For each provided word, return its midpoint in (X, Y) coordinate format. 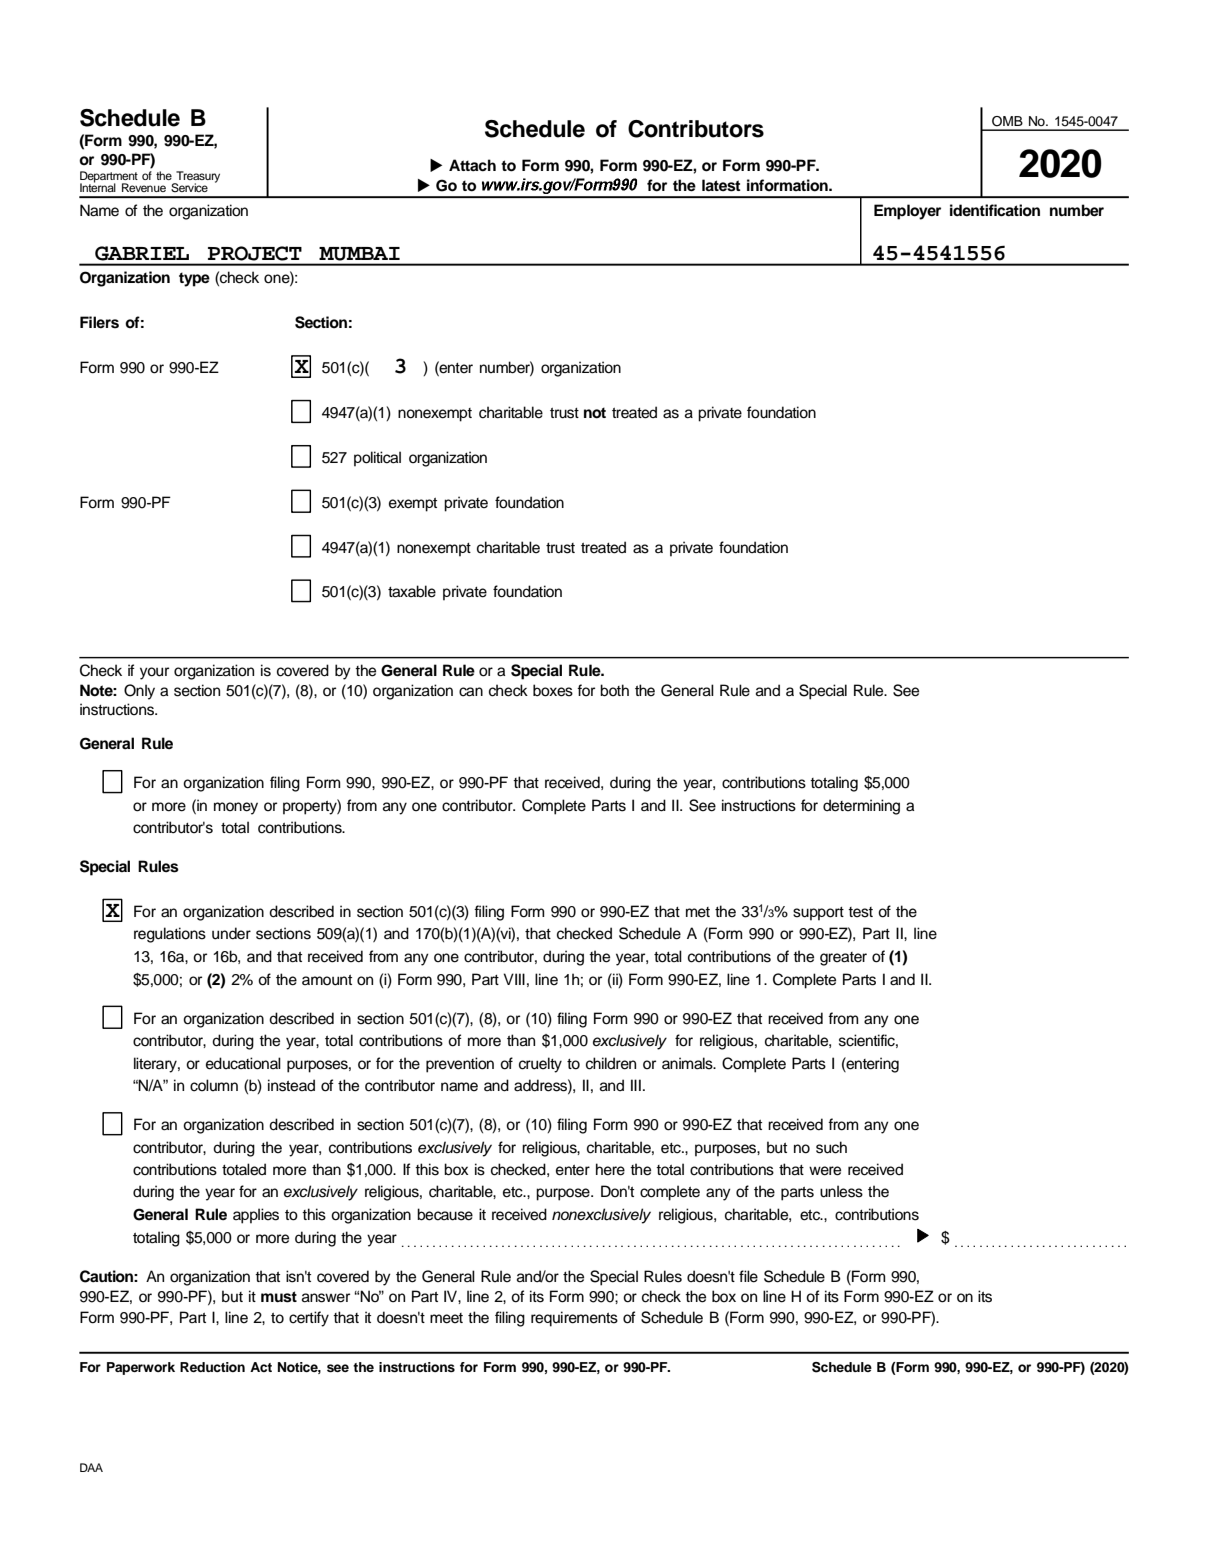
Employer (907, 212)
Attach (472, 165)
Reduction (212, 1367)
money (236, 808)
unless (841, 1191)
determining (861, 807)
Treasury (197, 178)
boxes (553, 690)
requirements (574, 1319)
